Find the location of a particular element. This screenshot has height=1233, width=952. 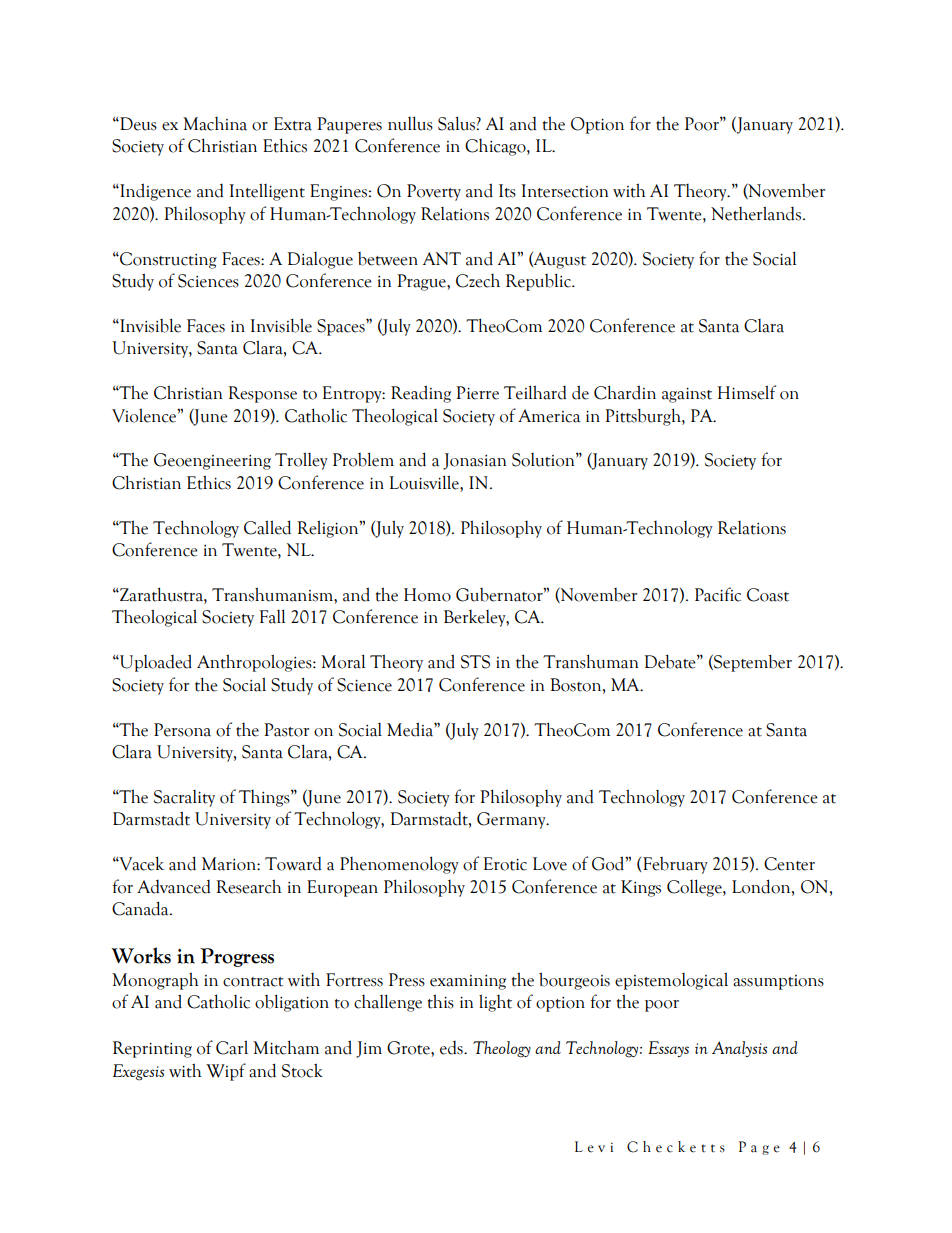

Pacific is located at coordinates (718, 594).
